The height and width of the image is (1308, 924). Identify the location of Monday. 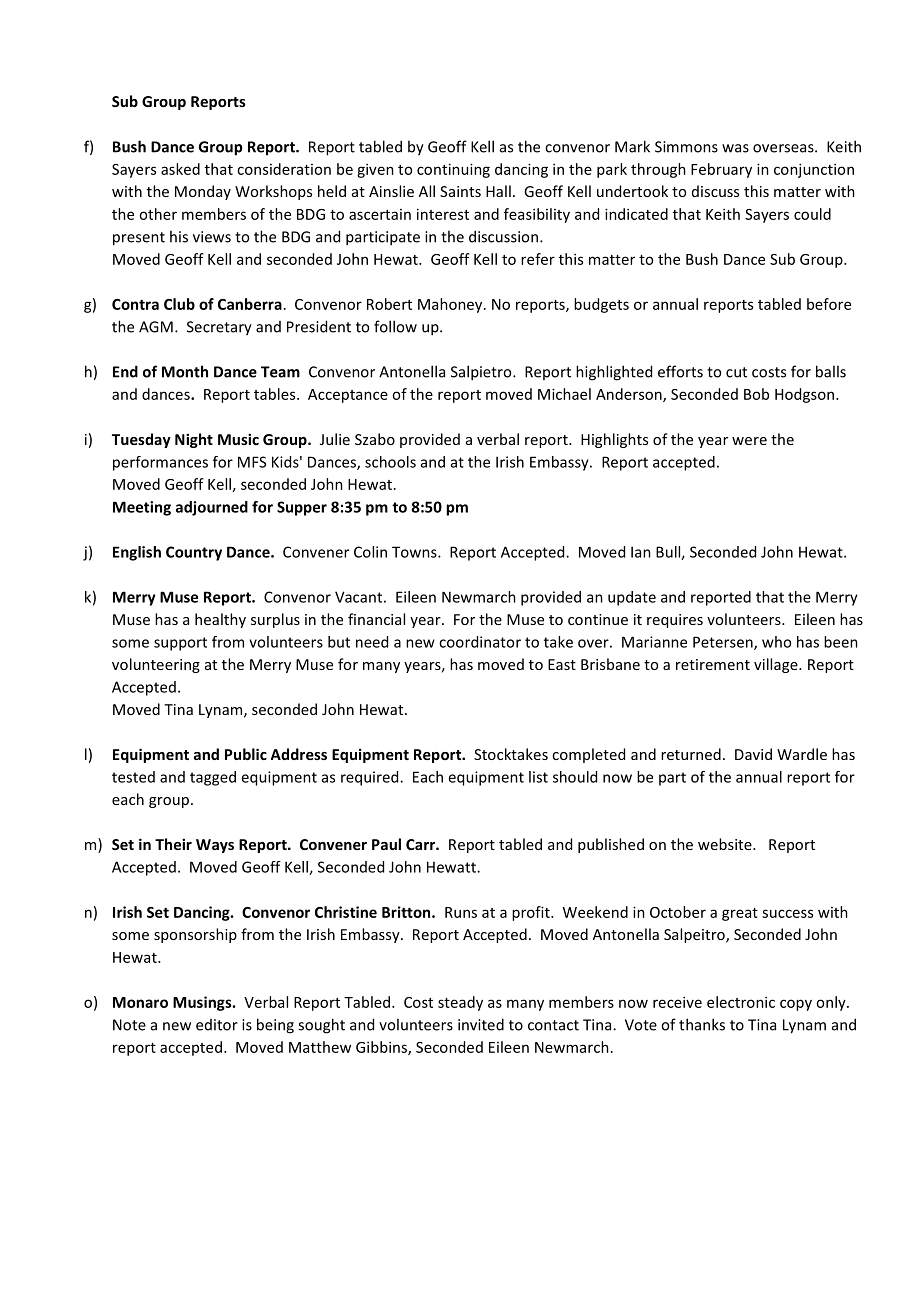
(203, 192).
